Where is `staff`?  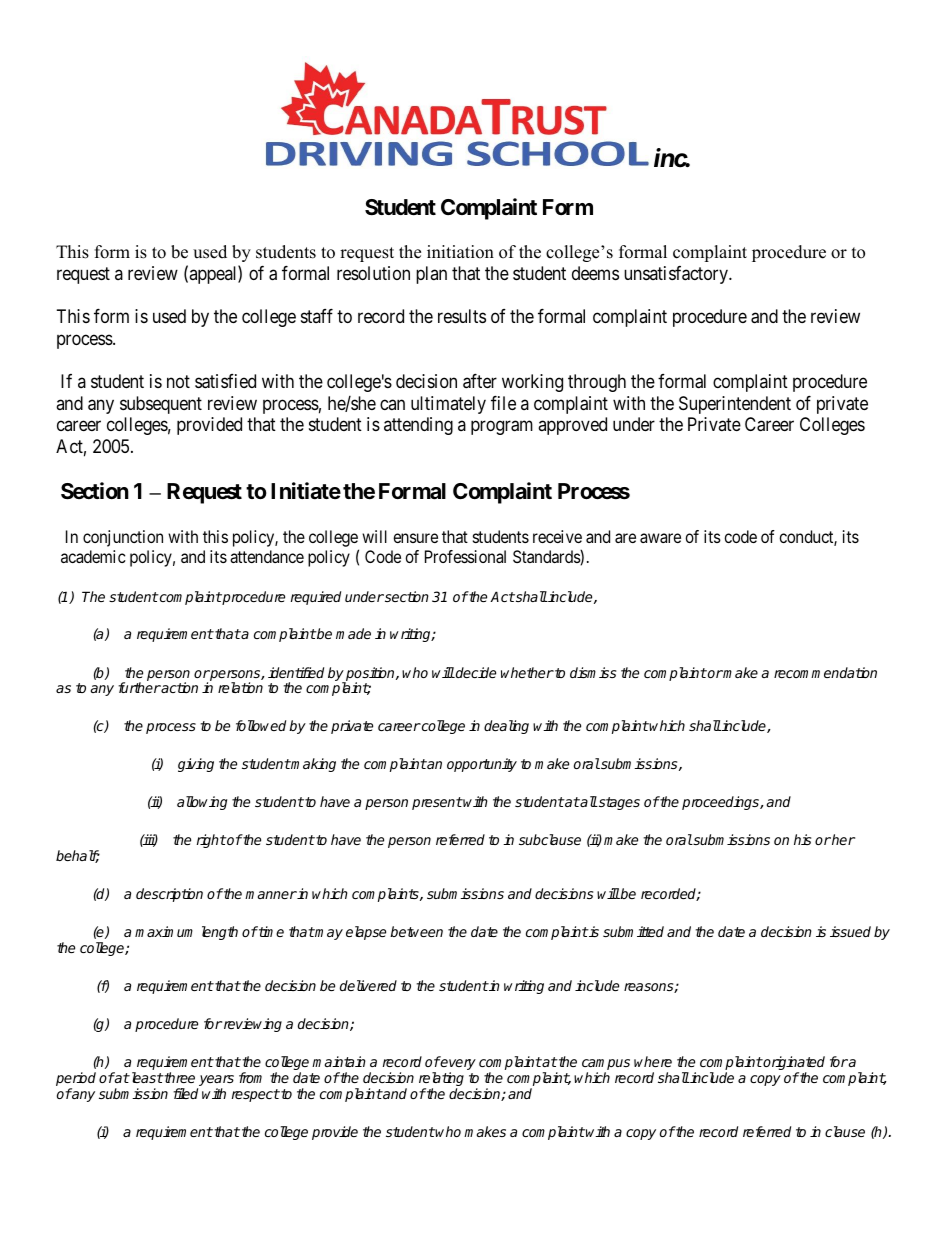
staff is located at coordinates (317, 316).
